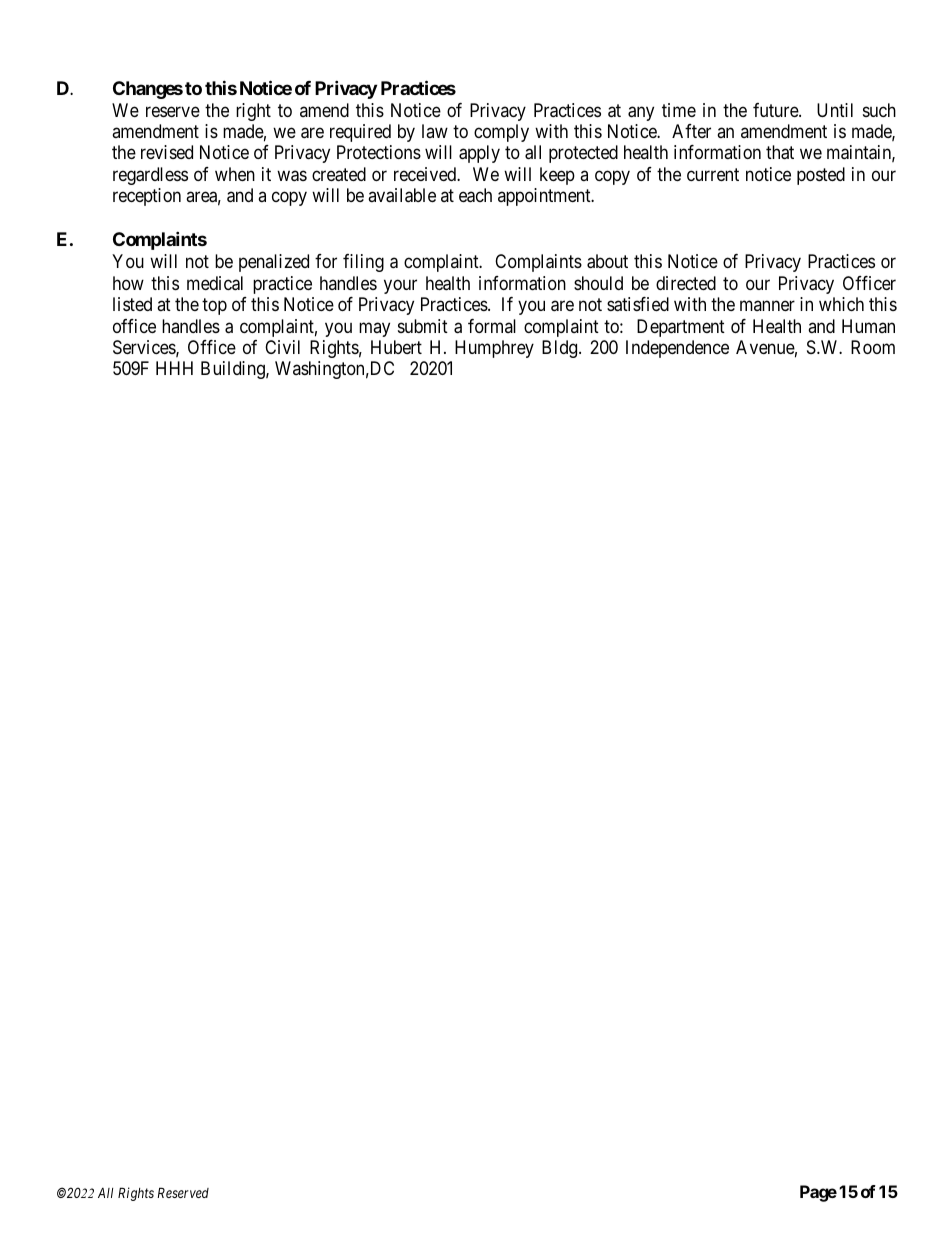  I want to click on Independence, so click(677, 349).
